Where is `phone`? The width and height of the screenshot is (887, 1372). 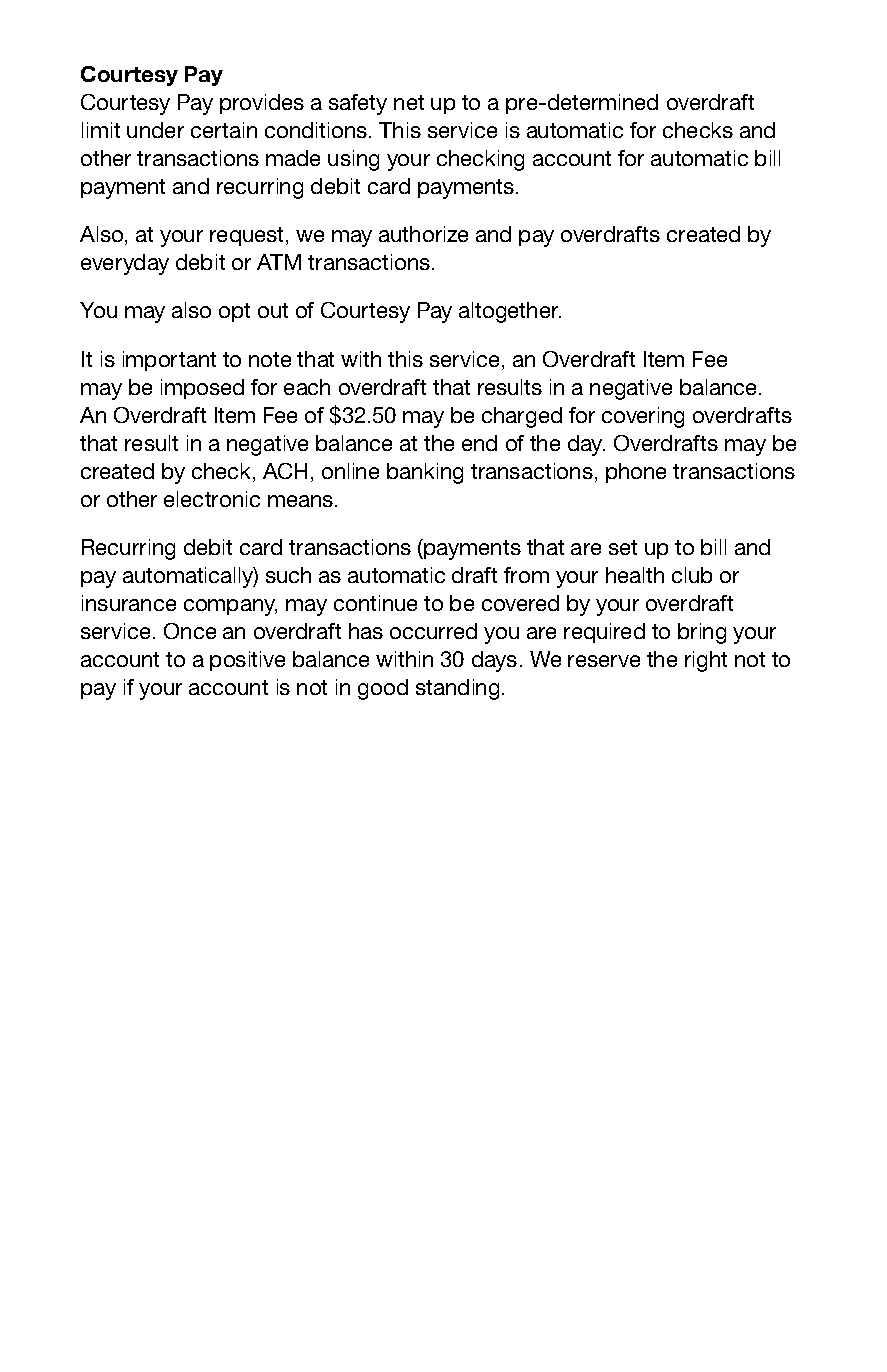
phone is located at coordinates (636, 473).
